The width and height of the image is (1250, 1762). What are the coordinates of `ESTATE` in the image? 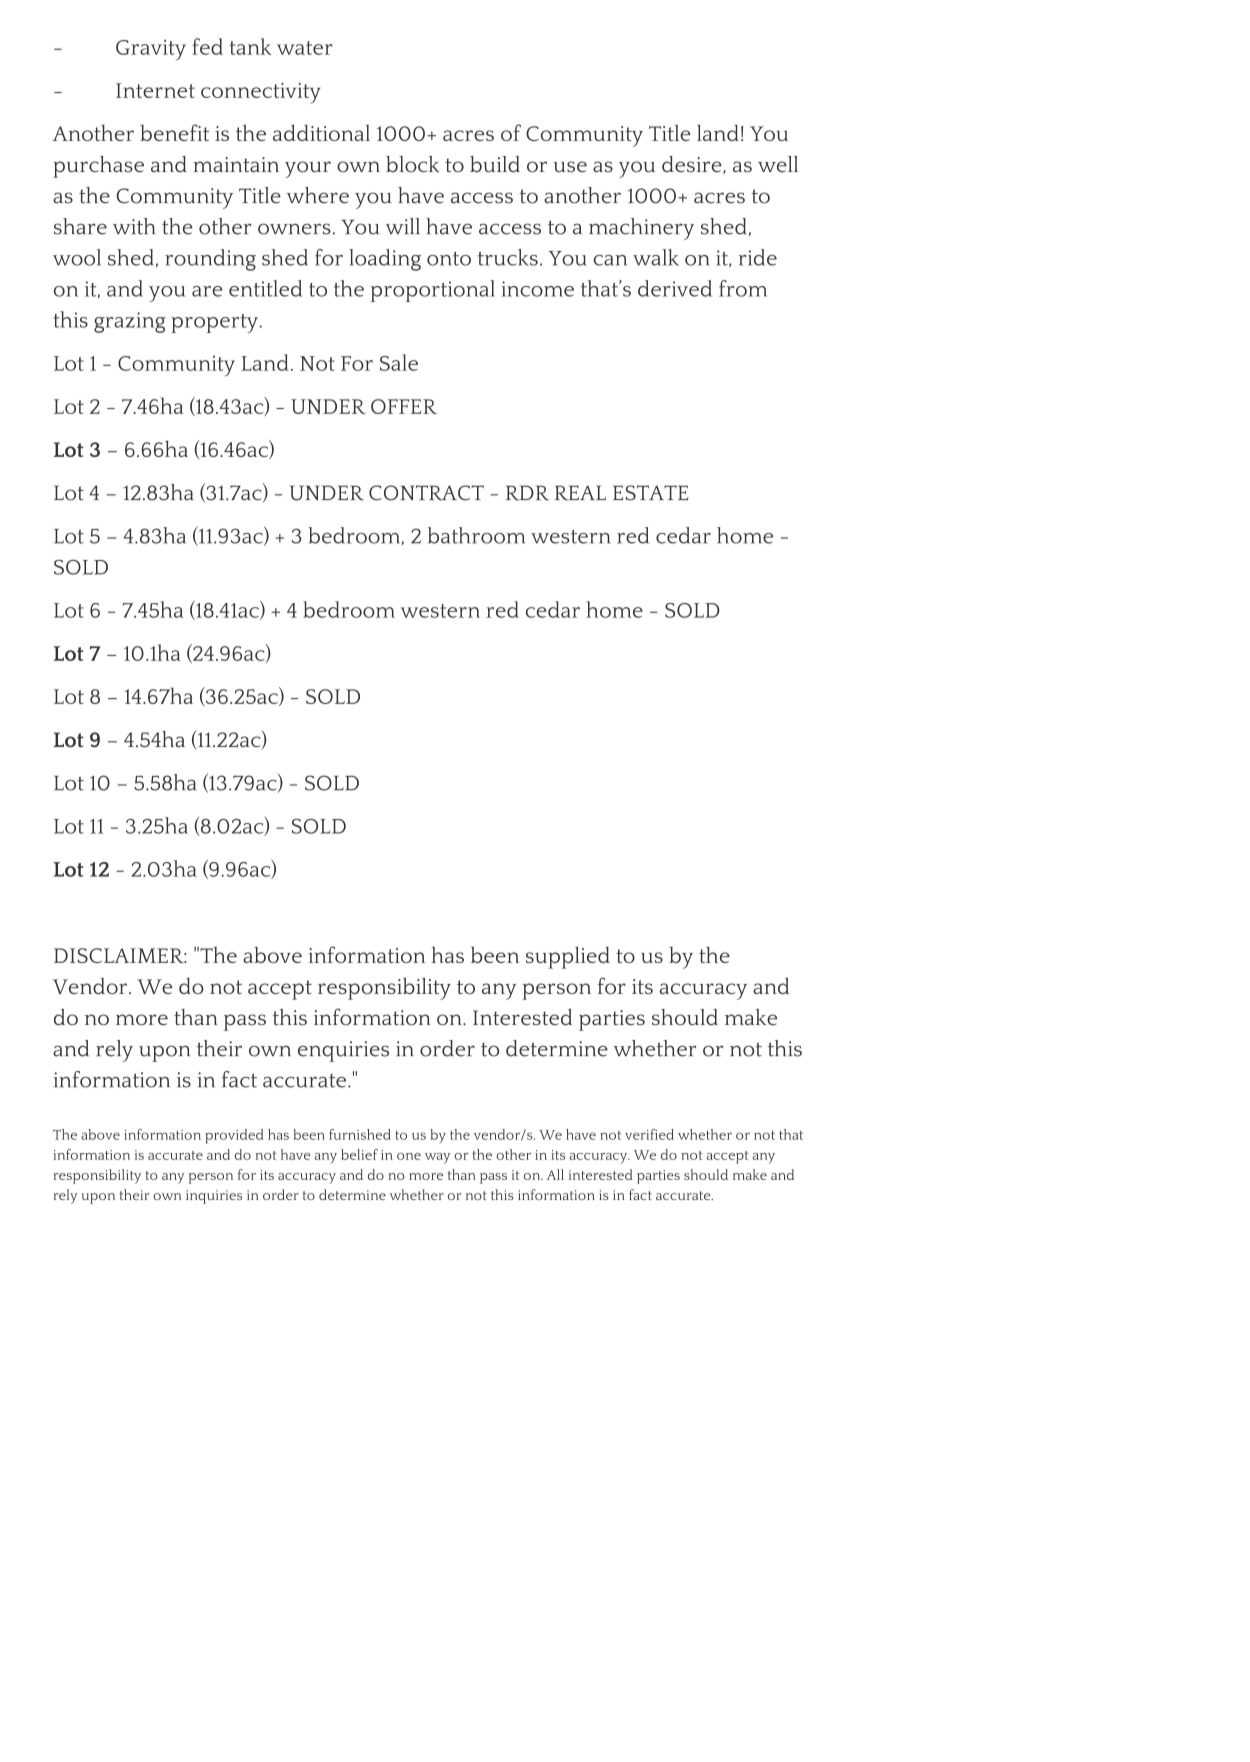 It's located at (651, 493).
